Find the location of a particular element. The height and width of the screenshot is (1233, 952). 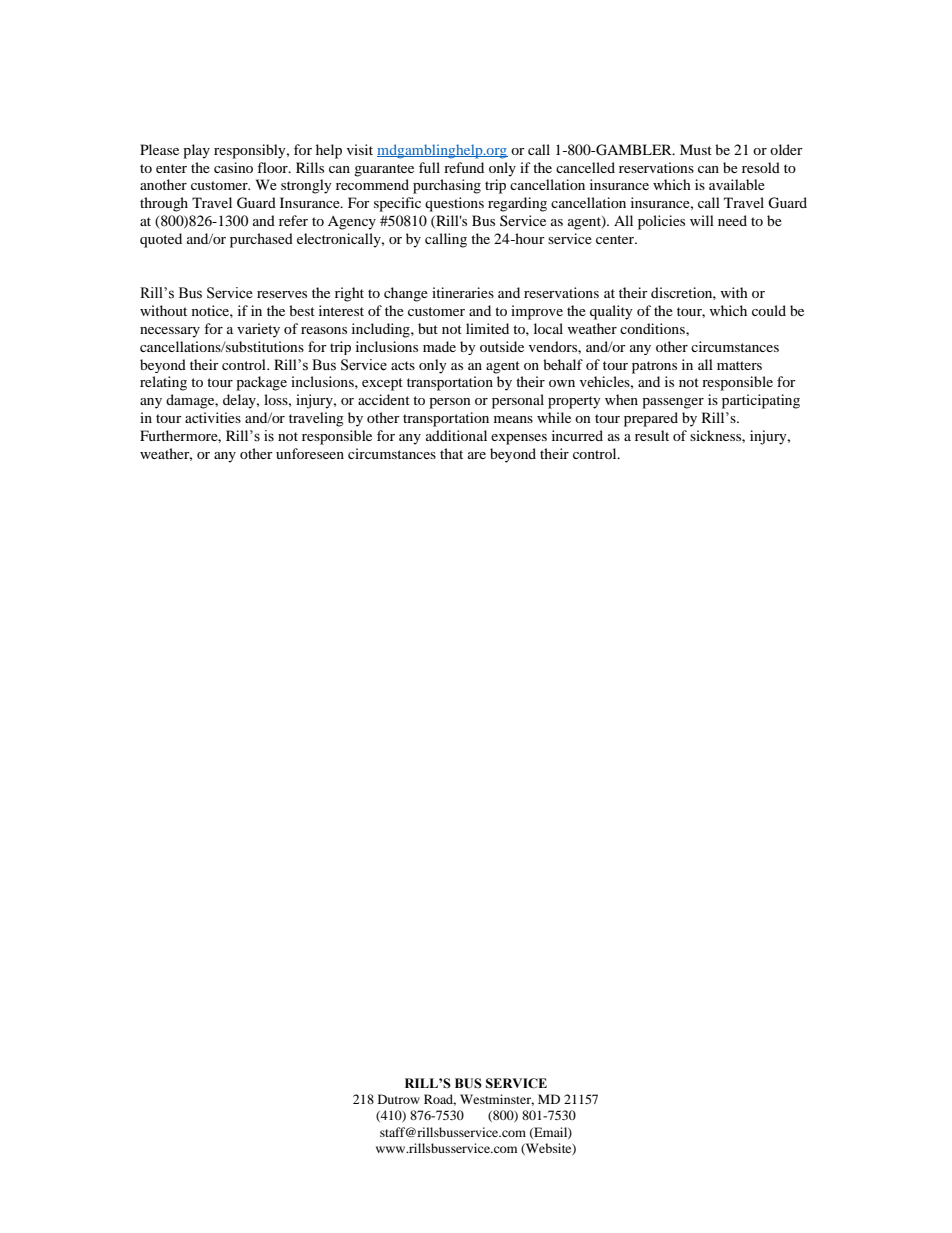

refund is located at coordinates (464, 167).
